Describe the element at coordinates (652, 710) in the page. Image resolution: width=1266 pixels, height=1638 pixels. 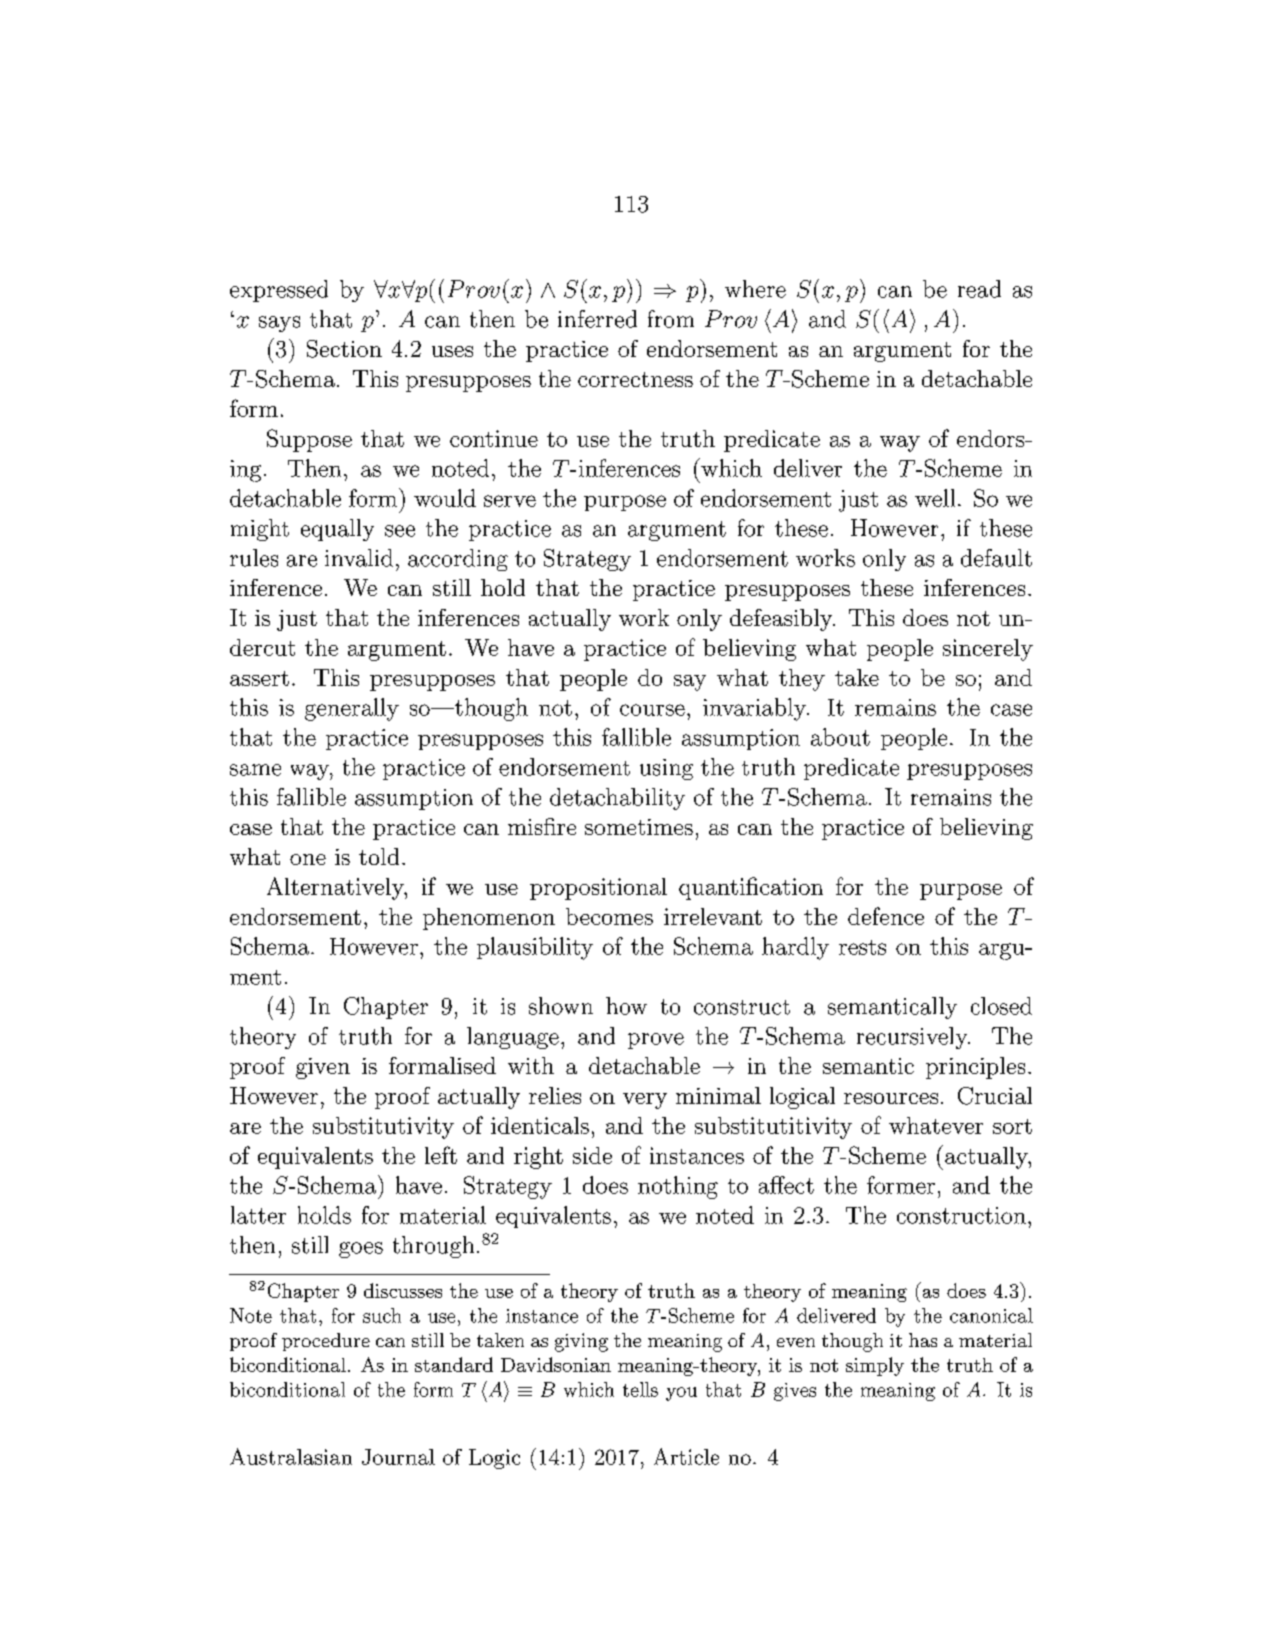
I see `course` at that location.
